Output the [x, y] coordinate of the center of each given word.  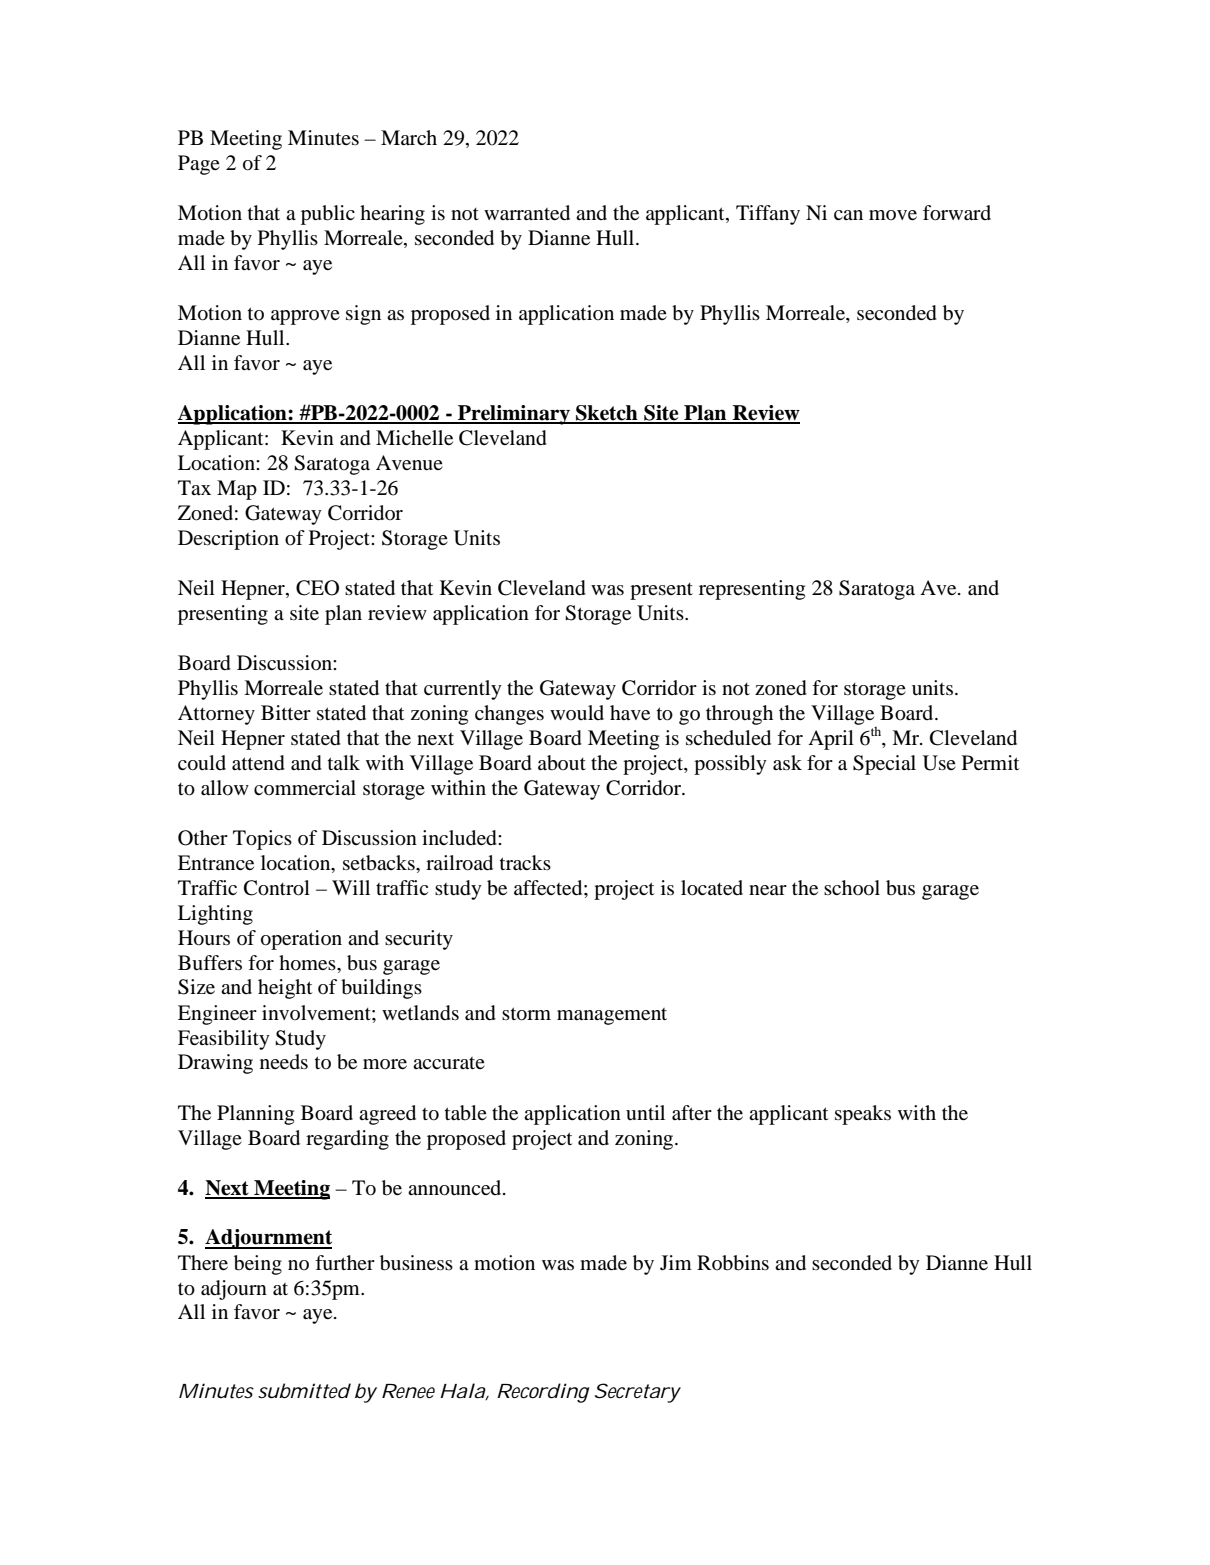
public [328, 215]
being [258, 1265]
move [893, 215]
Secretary [638, 1393]
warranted [527, 213]
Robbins [733, 1263]
